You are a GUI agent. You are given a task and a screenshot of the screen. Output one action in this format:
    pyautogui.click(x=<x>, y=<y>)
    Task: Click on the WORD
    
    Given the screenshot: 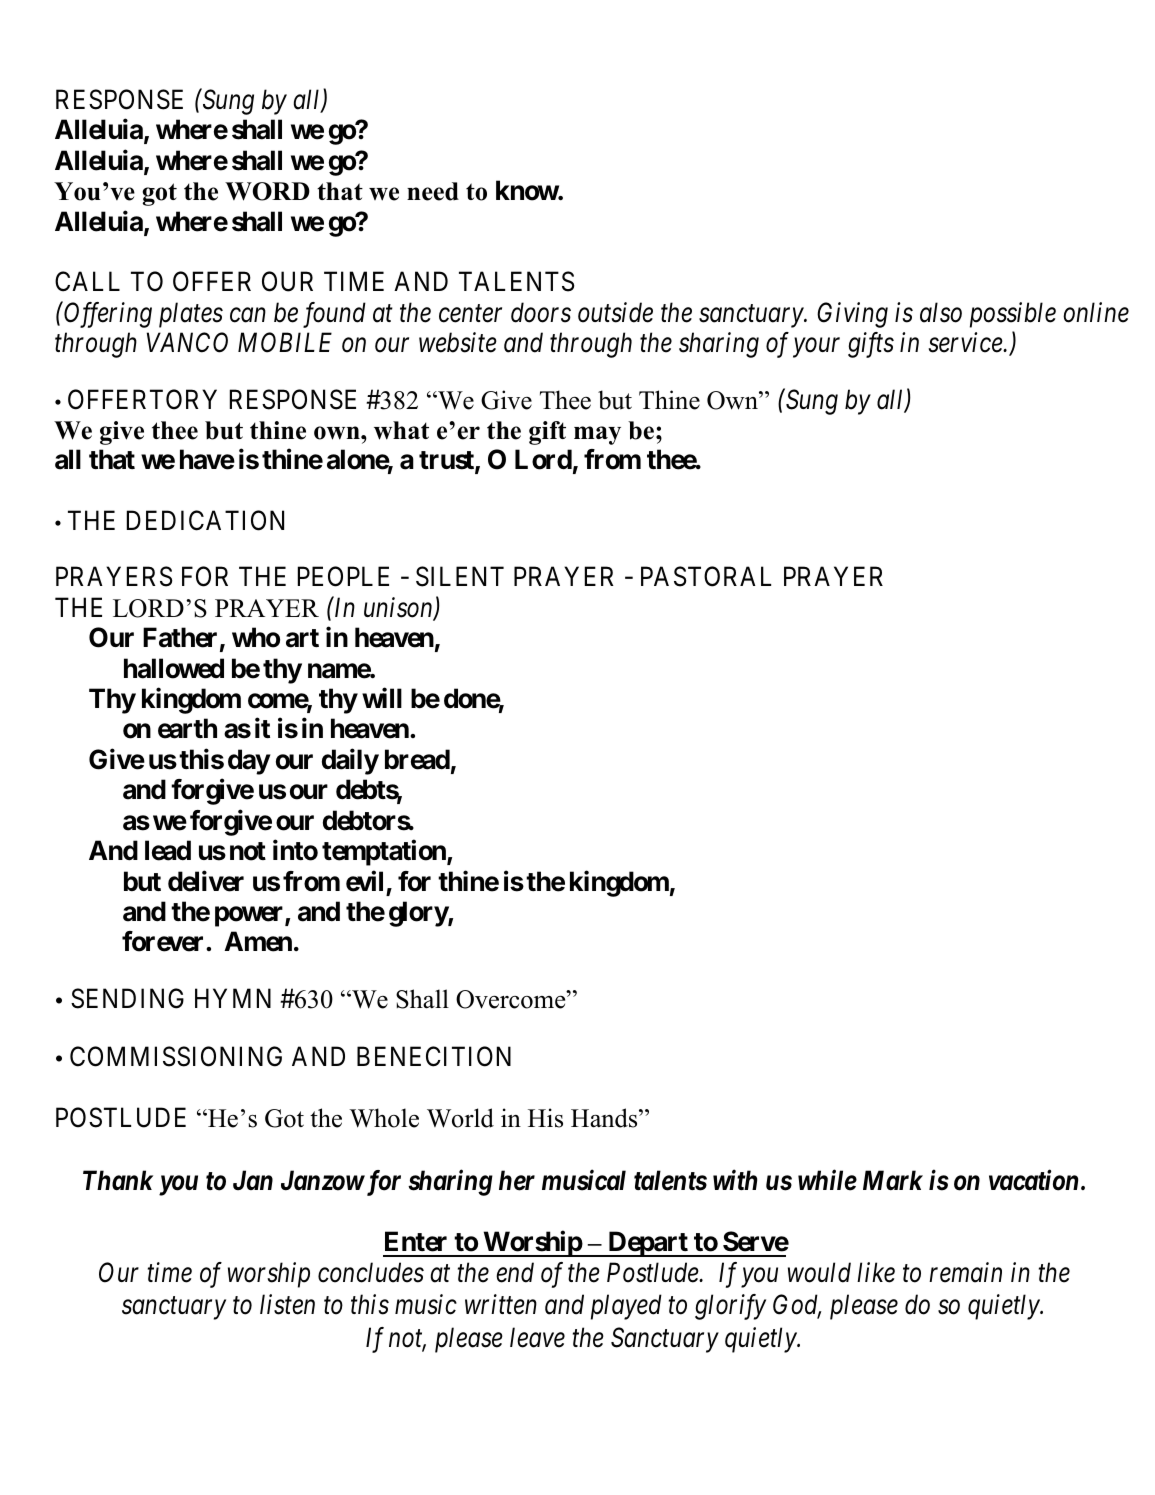 What is the action you would take?
    pyautogui.click(x=267, y=191)
